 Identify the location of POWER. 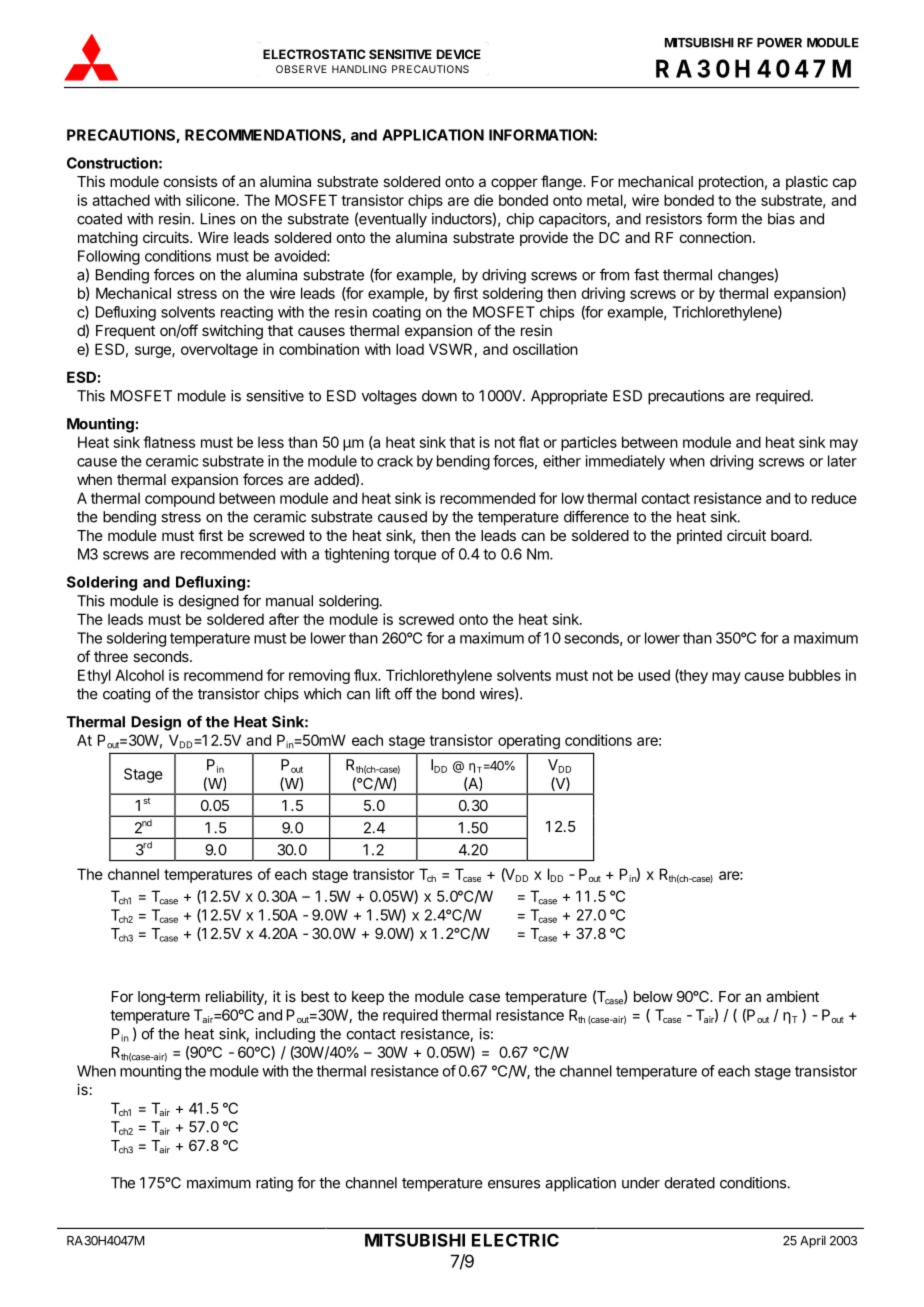
(779, 43).
